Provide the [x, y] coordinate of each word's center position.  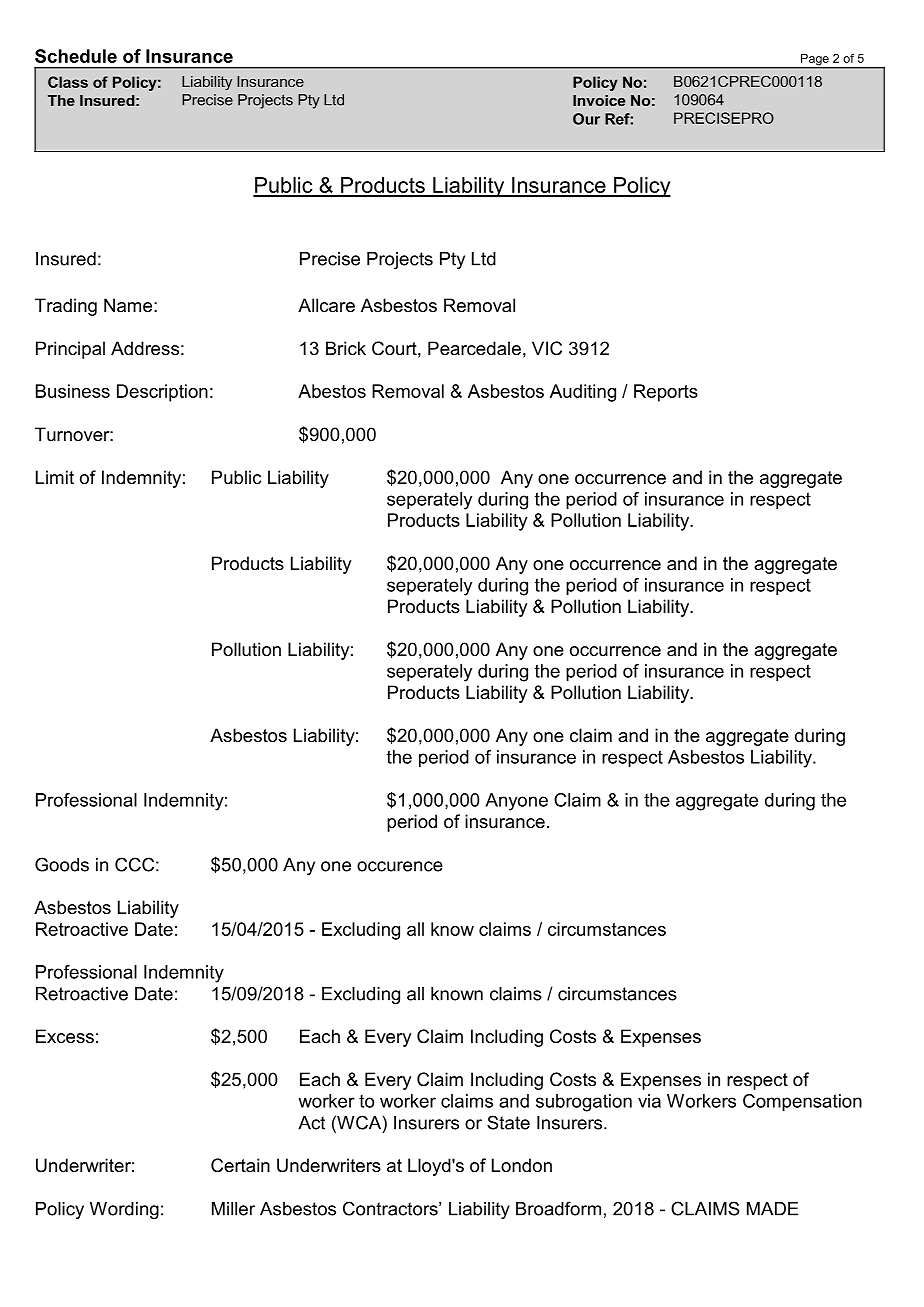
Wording [124, 1210]
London [522, 1165]
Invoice [599, 100]
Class [68, 82]
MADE [772, 1209]
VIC [547, 348]
